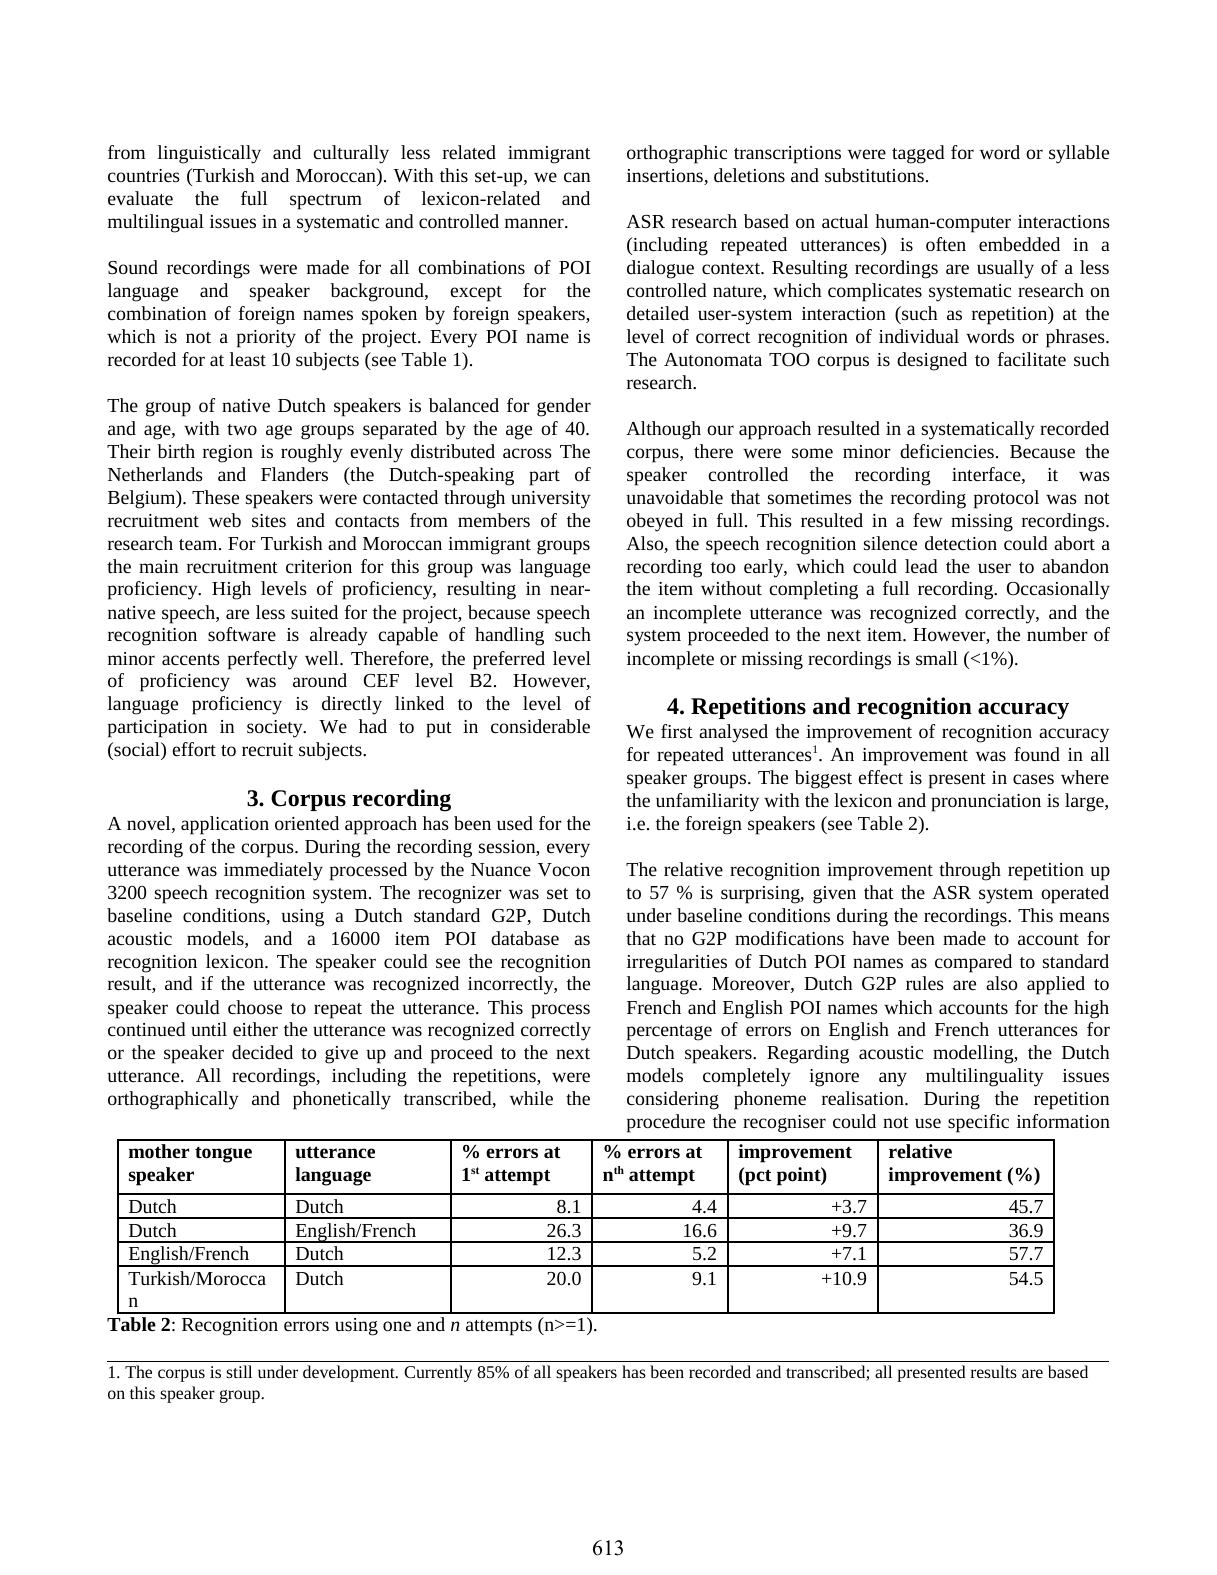 This screenshot has height=1575, width=1217. What do you see at coordinates (986, 803) in the screenshot?
I see `pronunciation` at bounding box center [986, 803].
